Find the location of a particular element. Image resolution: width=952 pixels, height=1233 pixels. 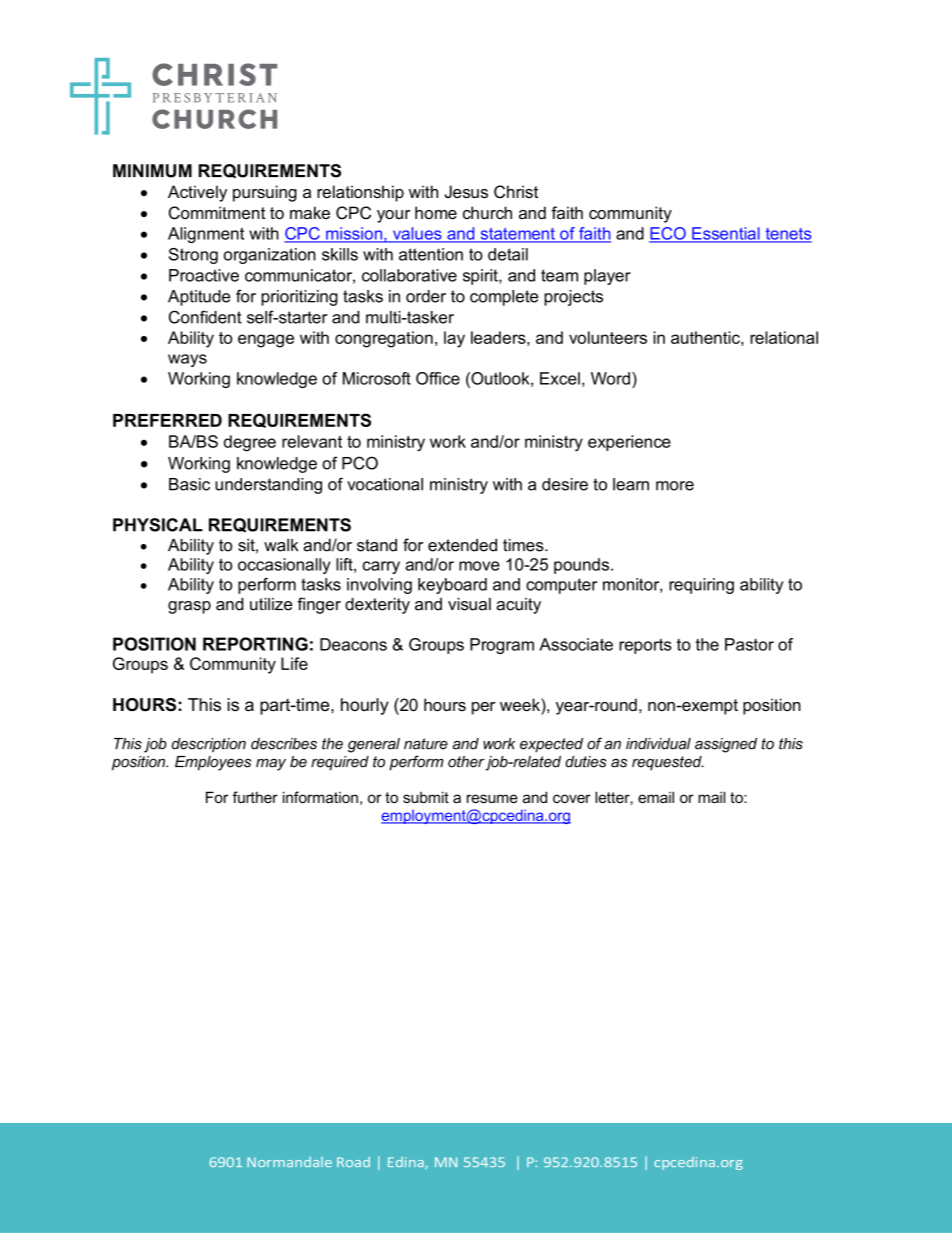

utilize is located at coordinates (271, 604).
